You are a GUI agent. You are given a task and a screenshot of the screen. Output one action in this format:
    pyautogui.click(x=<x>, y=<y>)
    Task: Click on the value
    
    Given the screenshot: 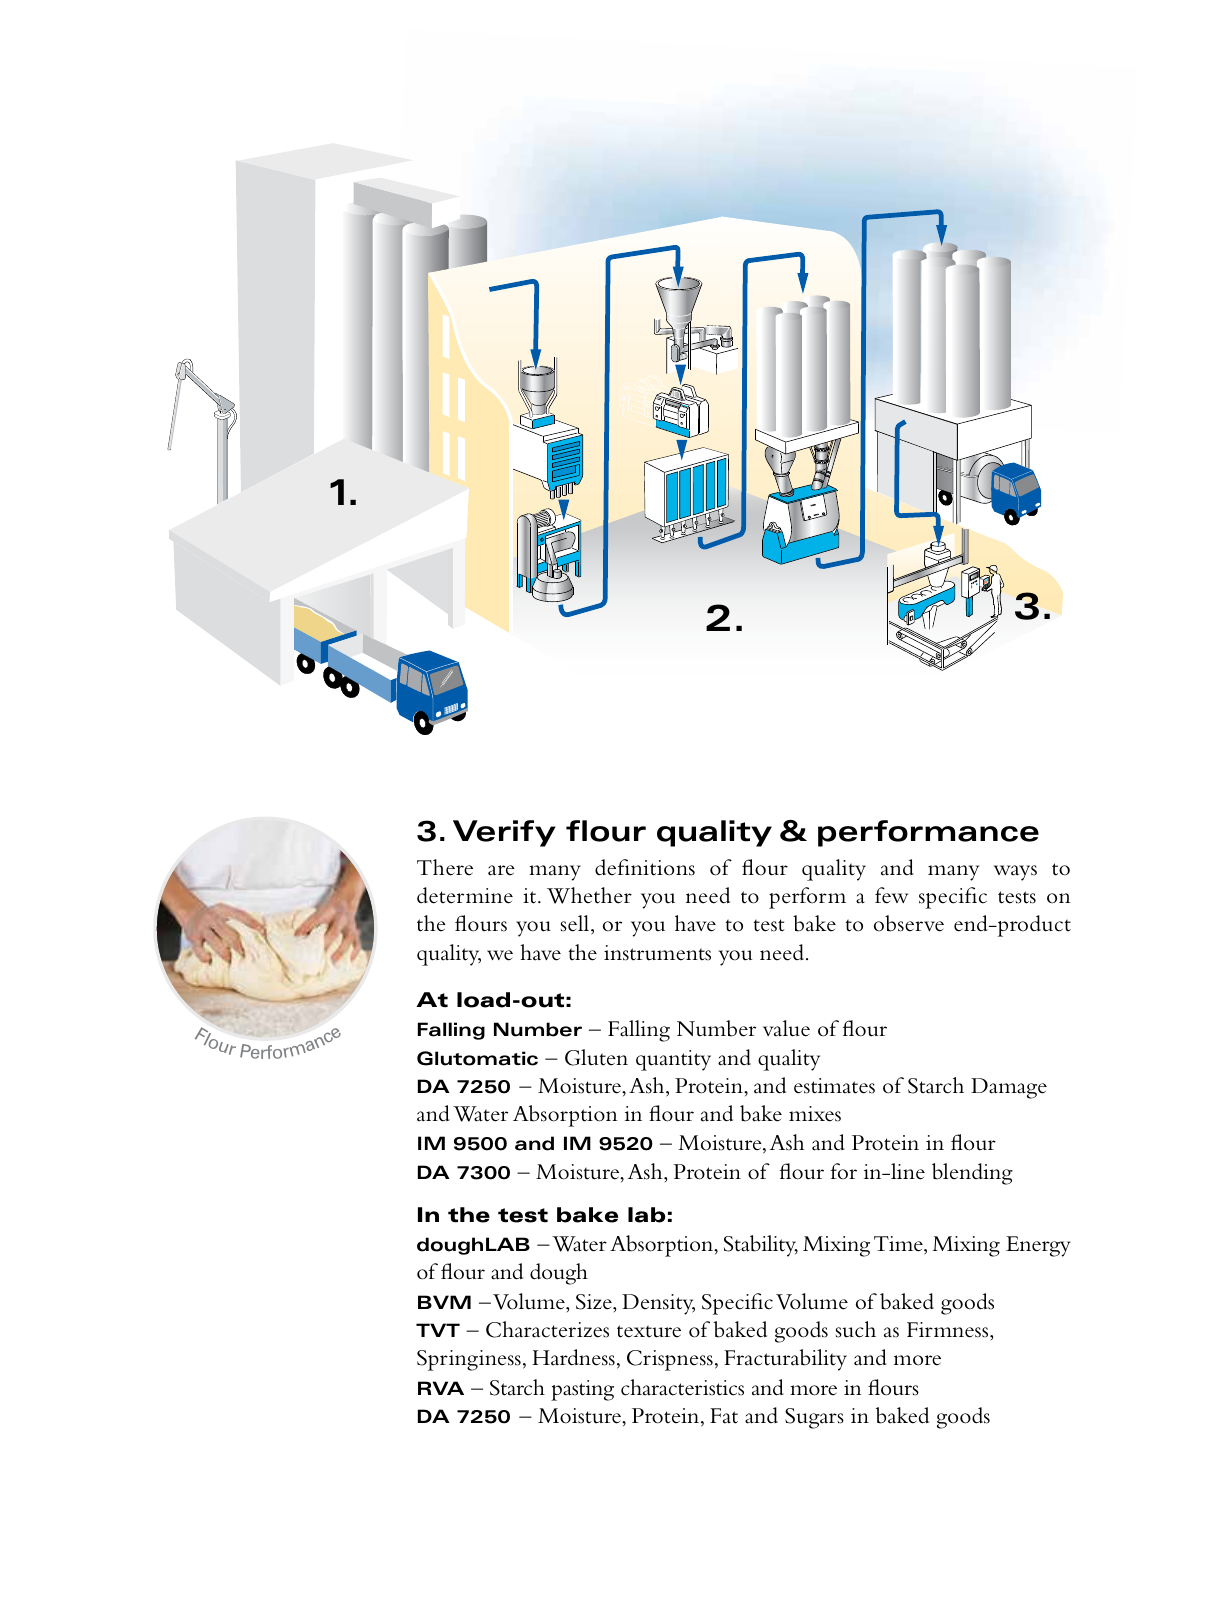 What is the action you would take?
    pyautogui.click(x=786, y=1028)
